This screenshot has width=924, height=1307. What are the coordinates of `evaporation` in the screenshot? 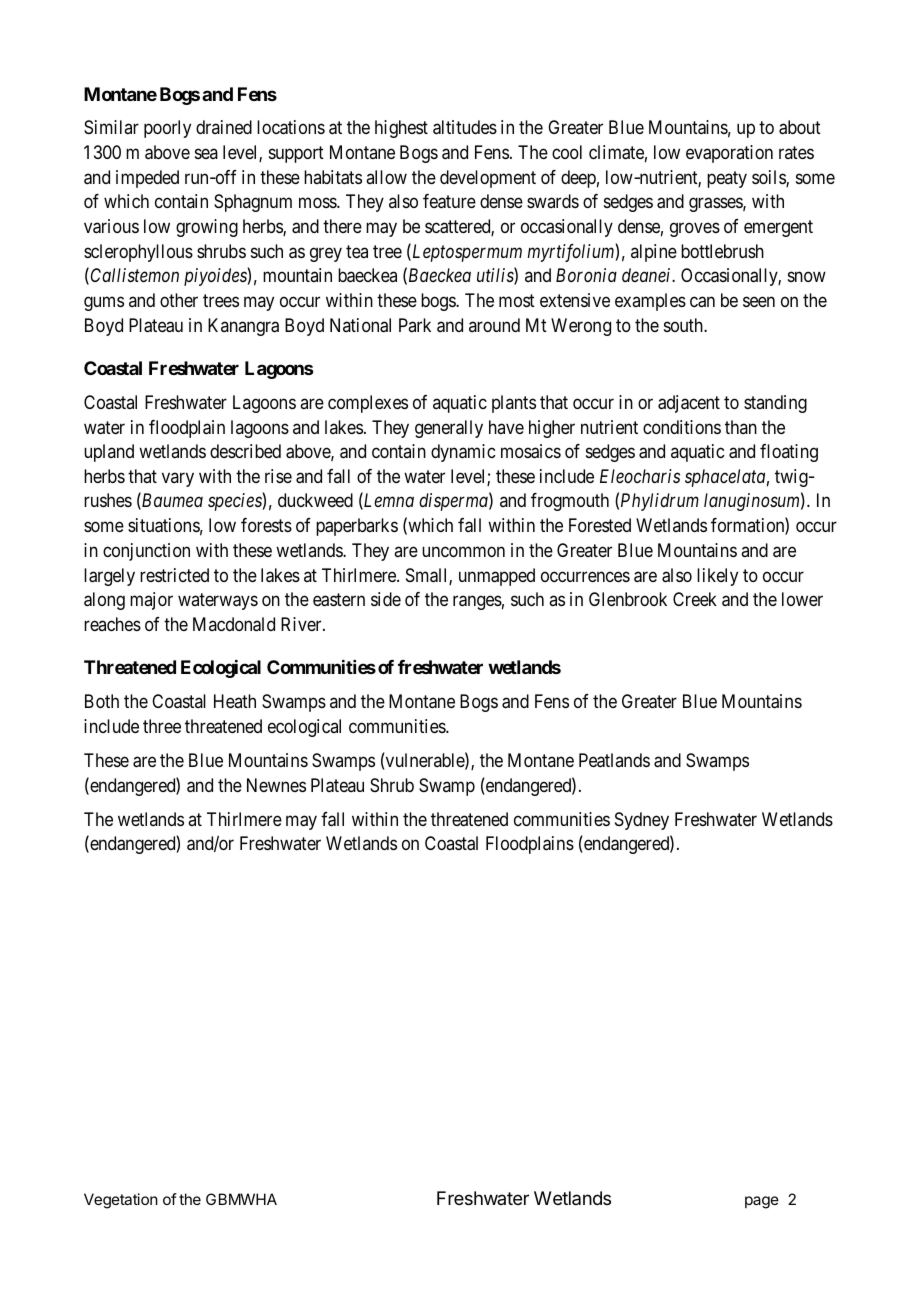 It's located at (729, 154).
